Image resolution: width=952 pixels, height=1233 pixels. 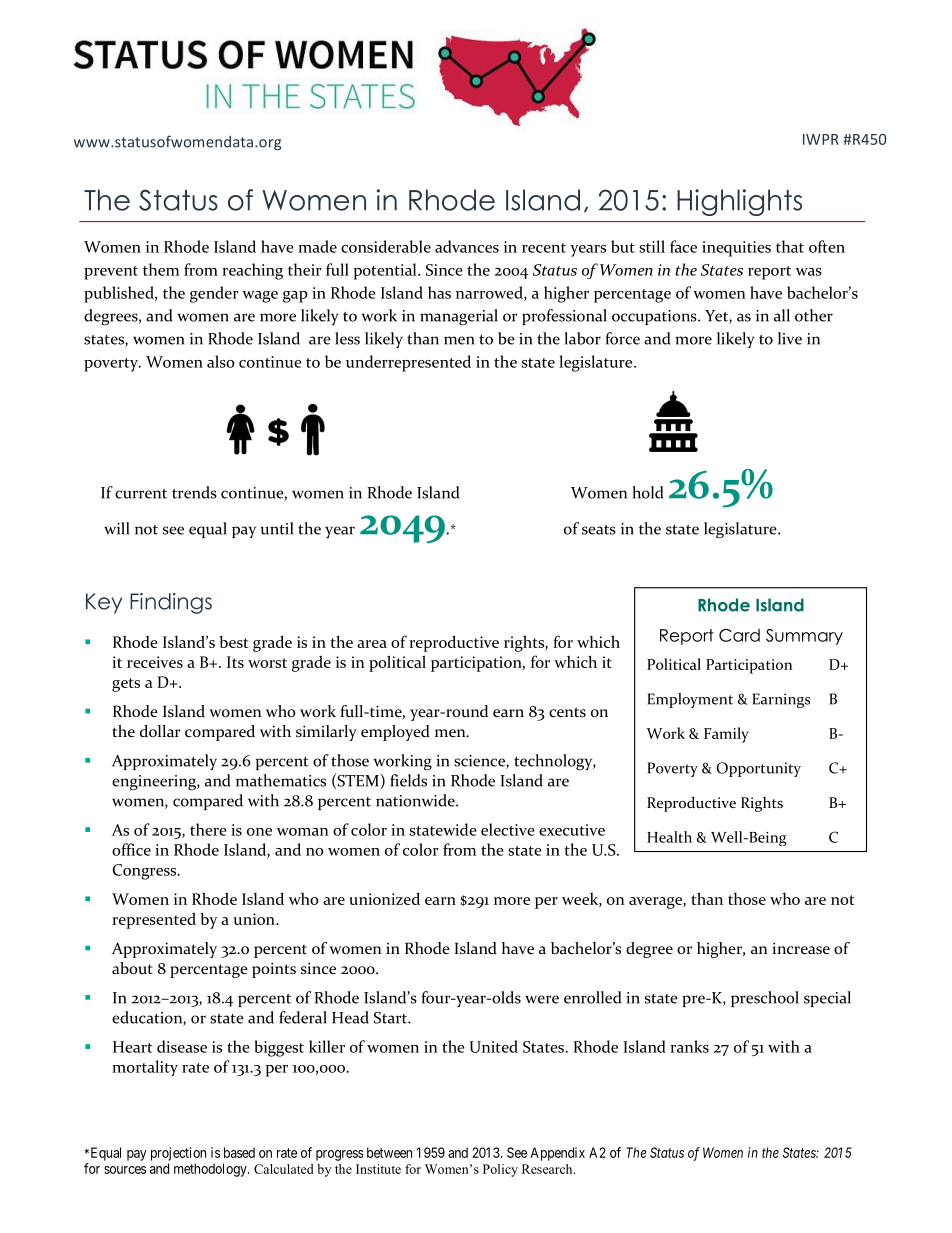 What do you see at coordinates (500, 1170) in the screenshot?
I see `Policy` at bounding box center [500, 1170].
